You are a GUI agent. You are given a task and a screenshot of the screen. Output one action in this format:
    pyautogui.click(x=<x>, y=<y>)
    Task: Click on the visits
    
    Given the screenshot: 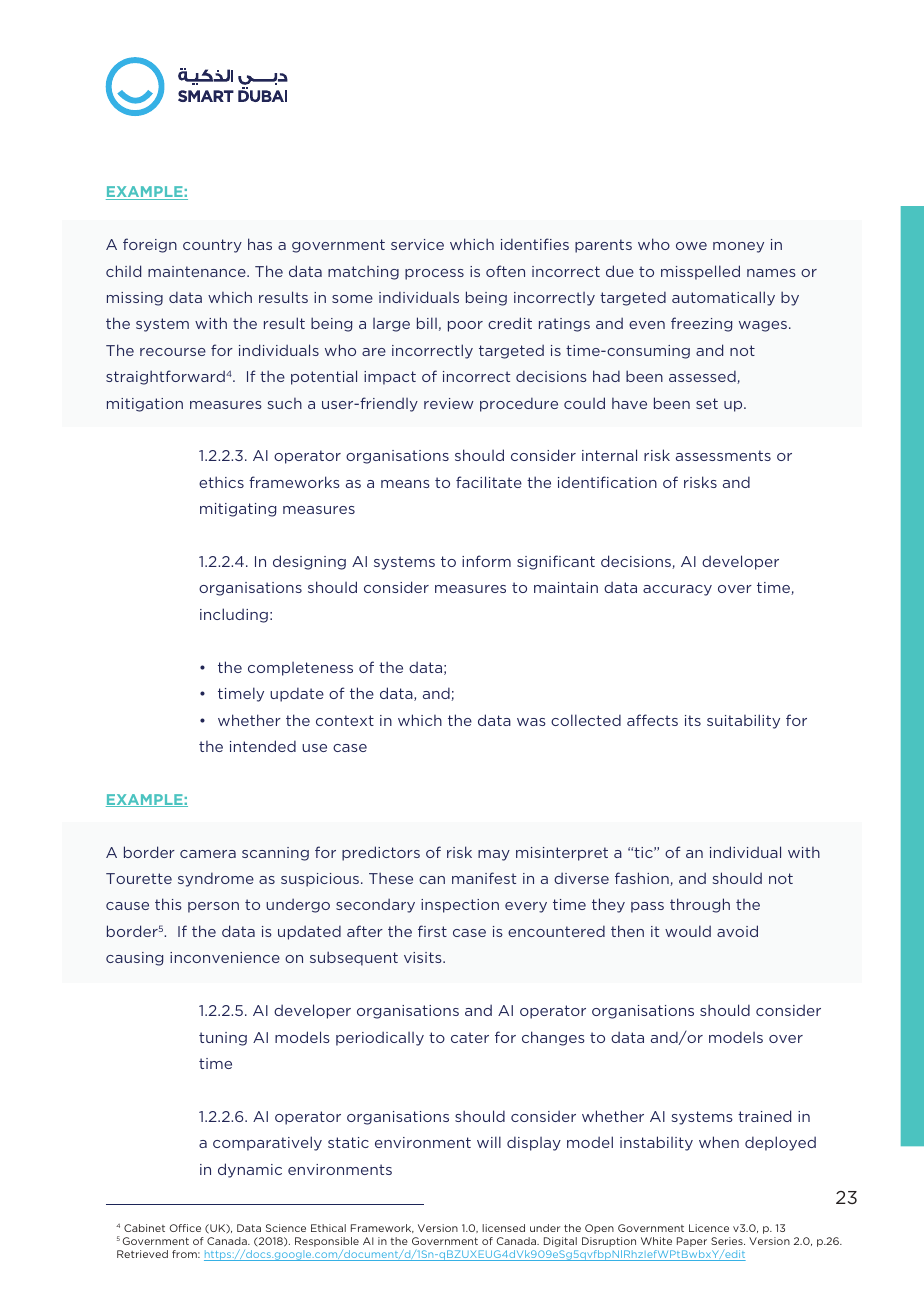 What is the action you would take?
    pyautogui.click(x=424, y=957)
